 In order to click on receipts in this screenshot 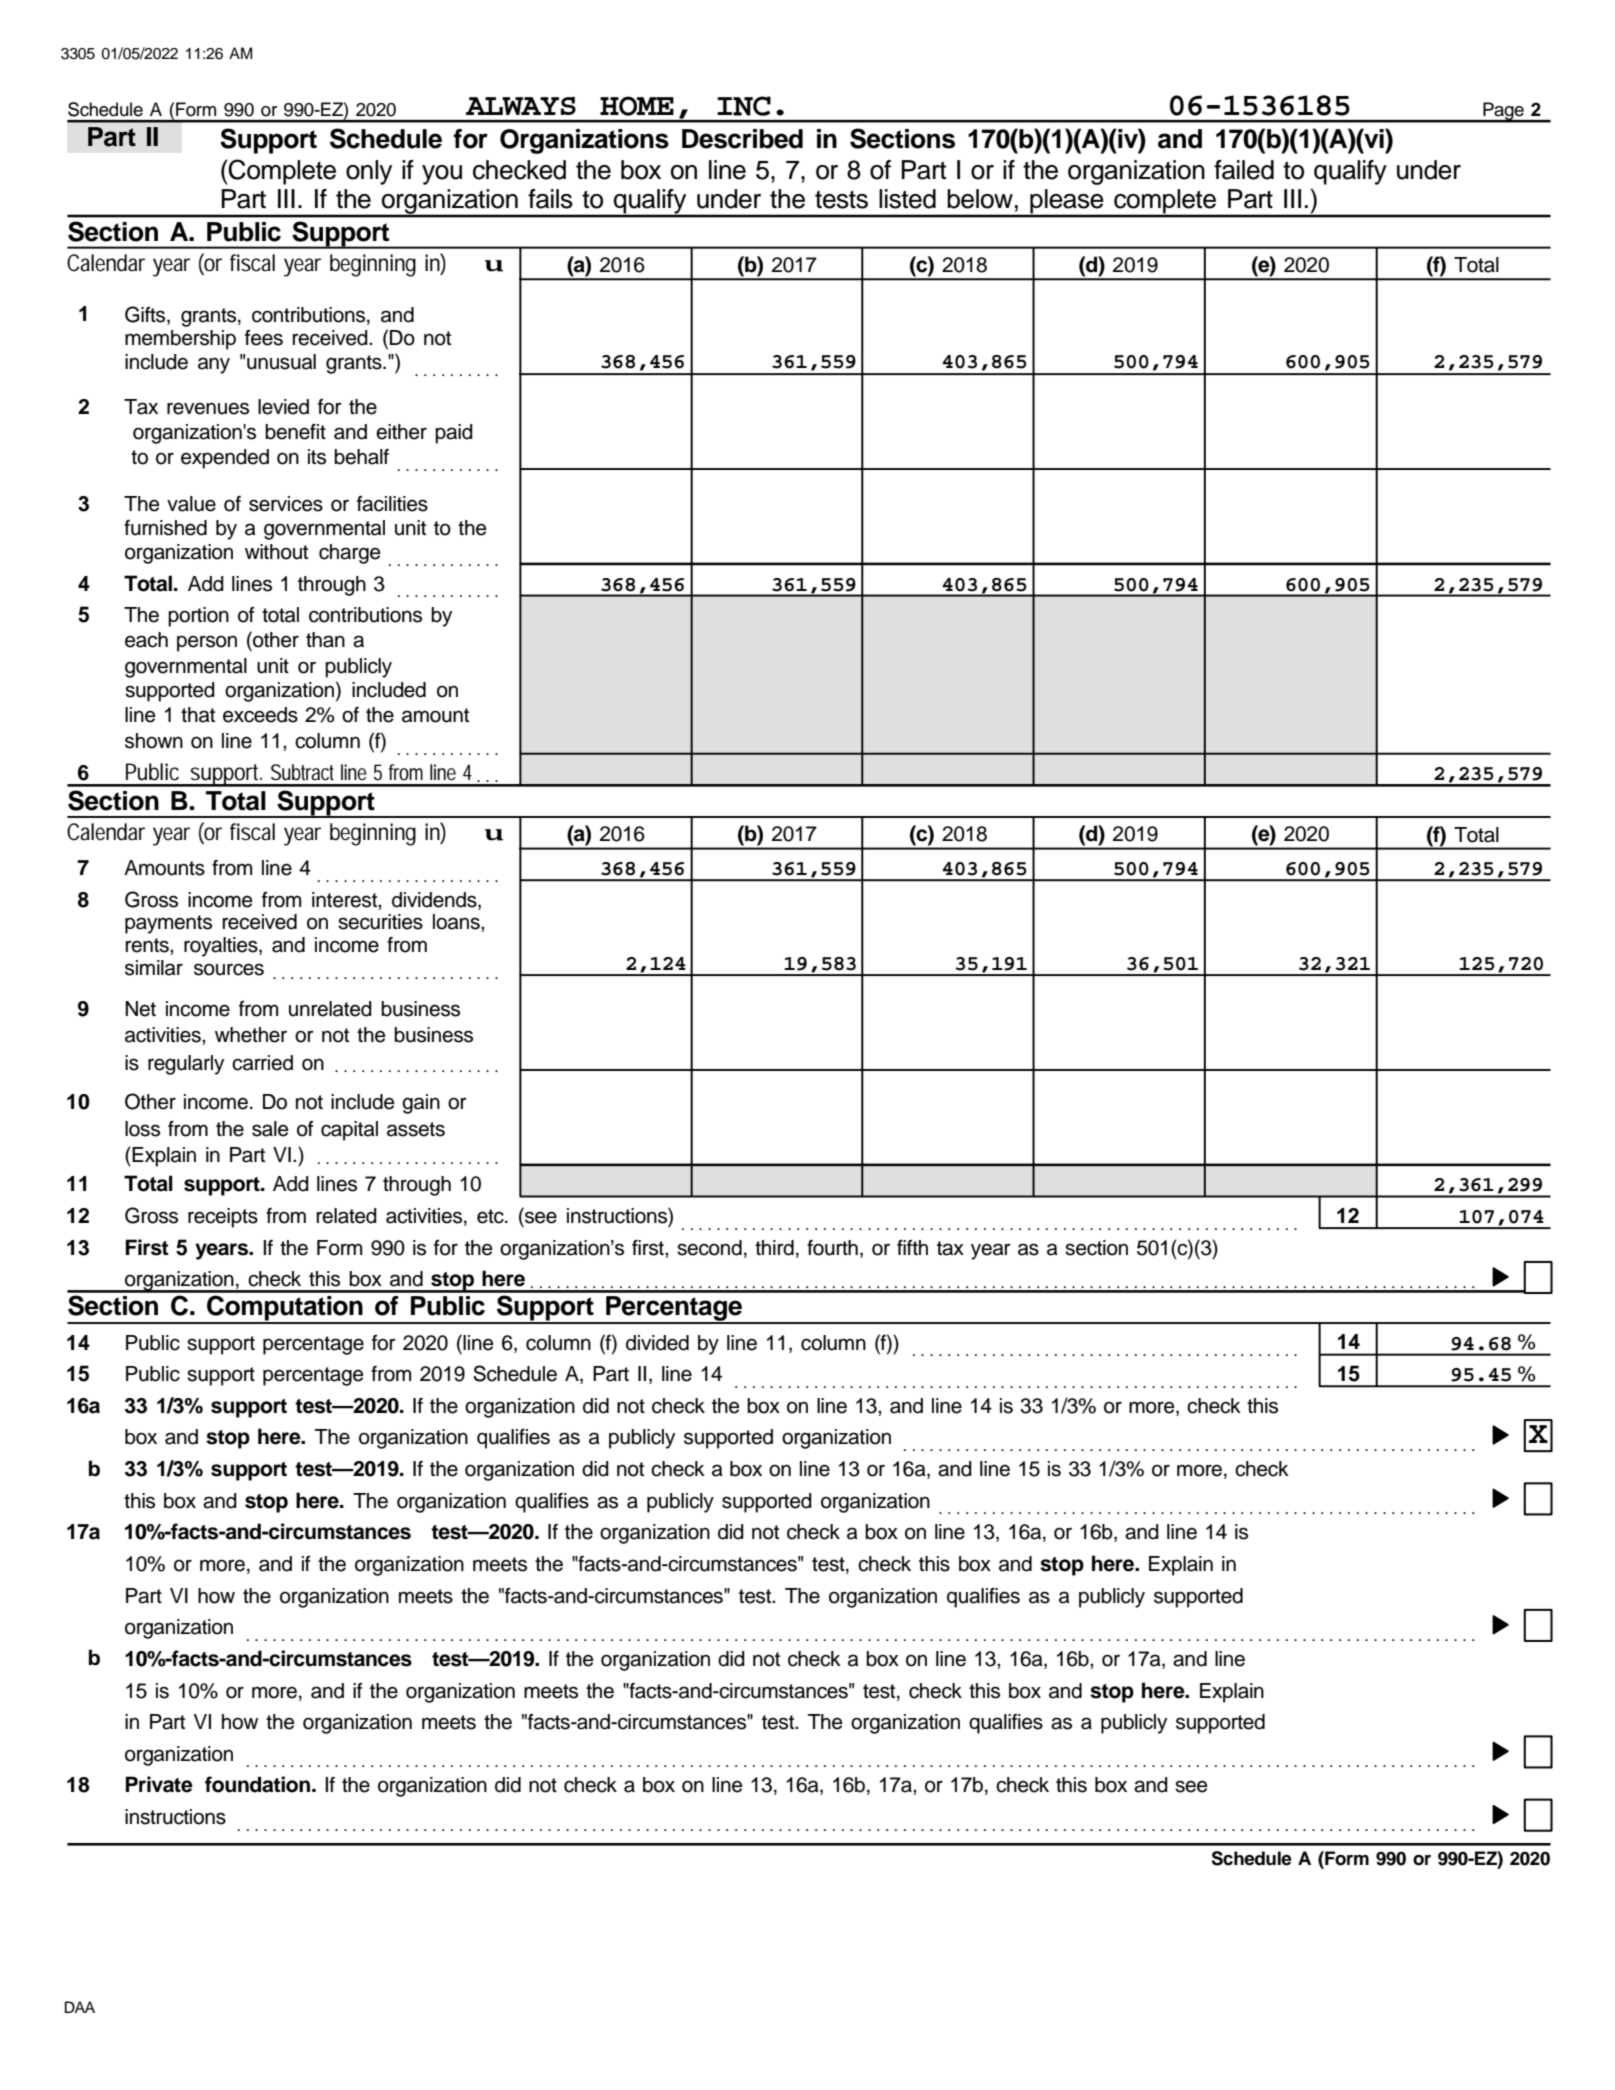, I will do `click(223, 1218)`.
